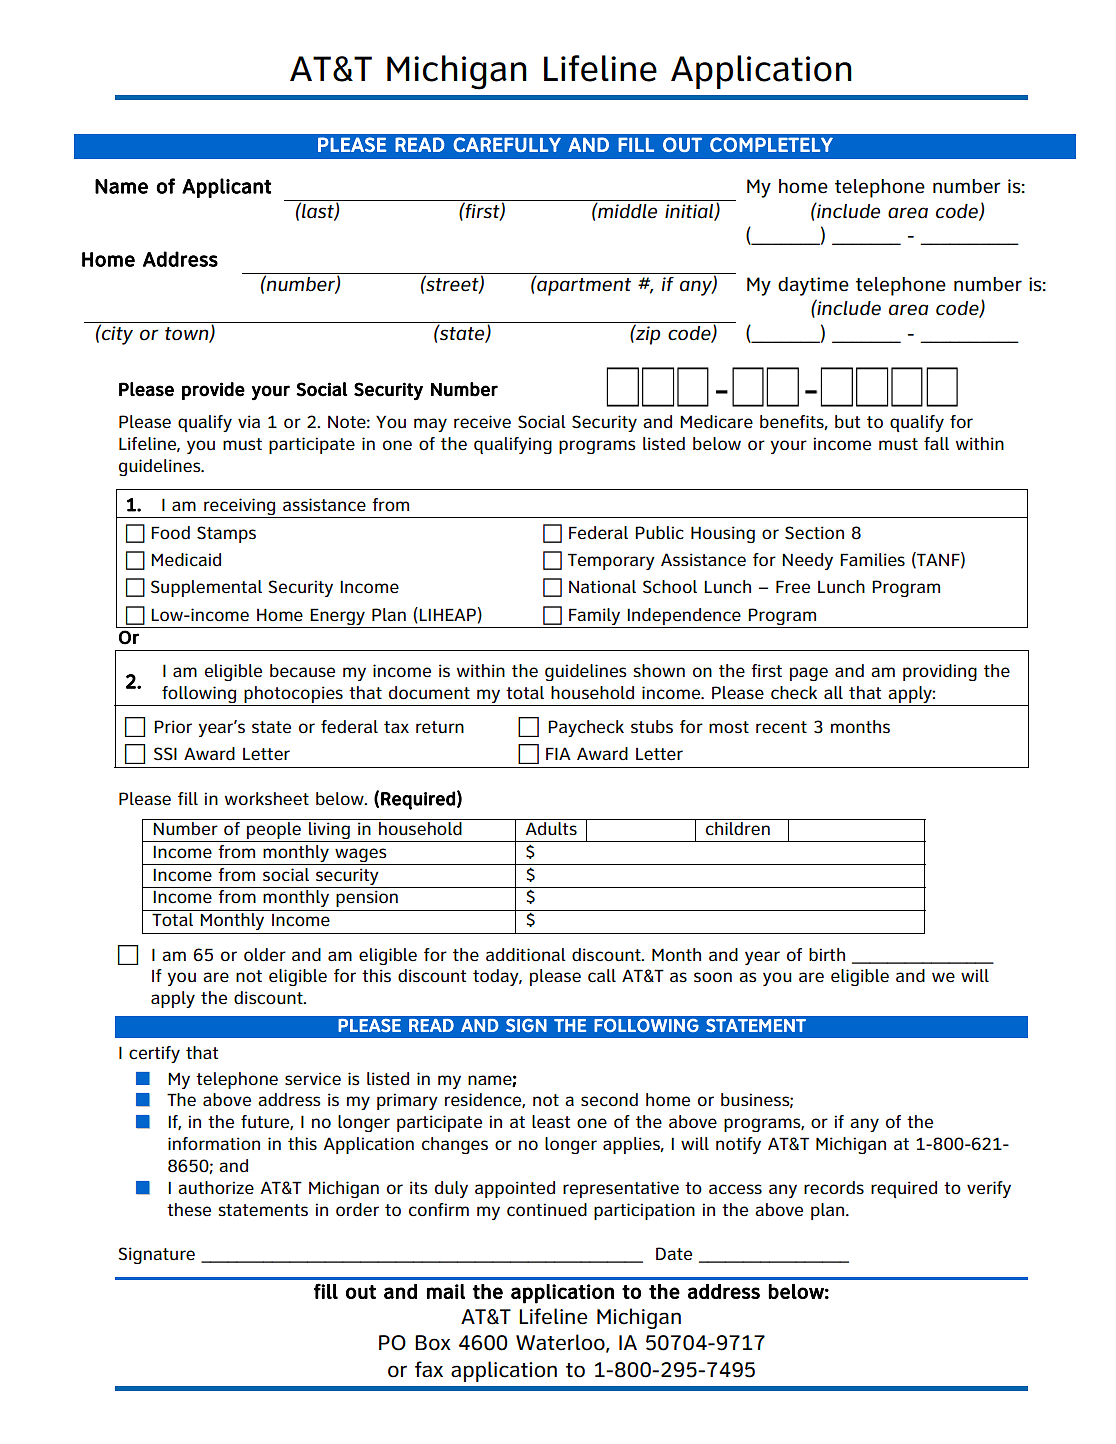  Describe the element at coordinates (433, 1343) in the screenshot. I see `Box` at that location.
